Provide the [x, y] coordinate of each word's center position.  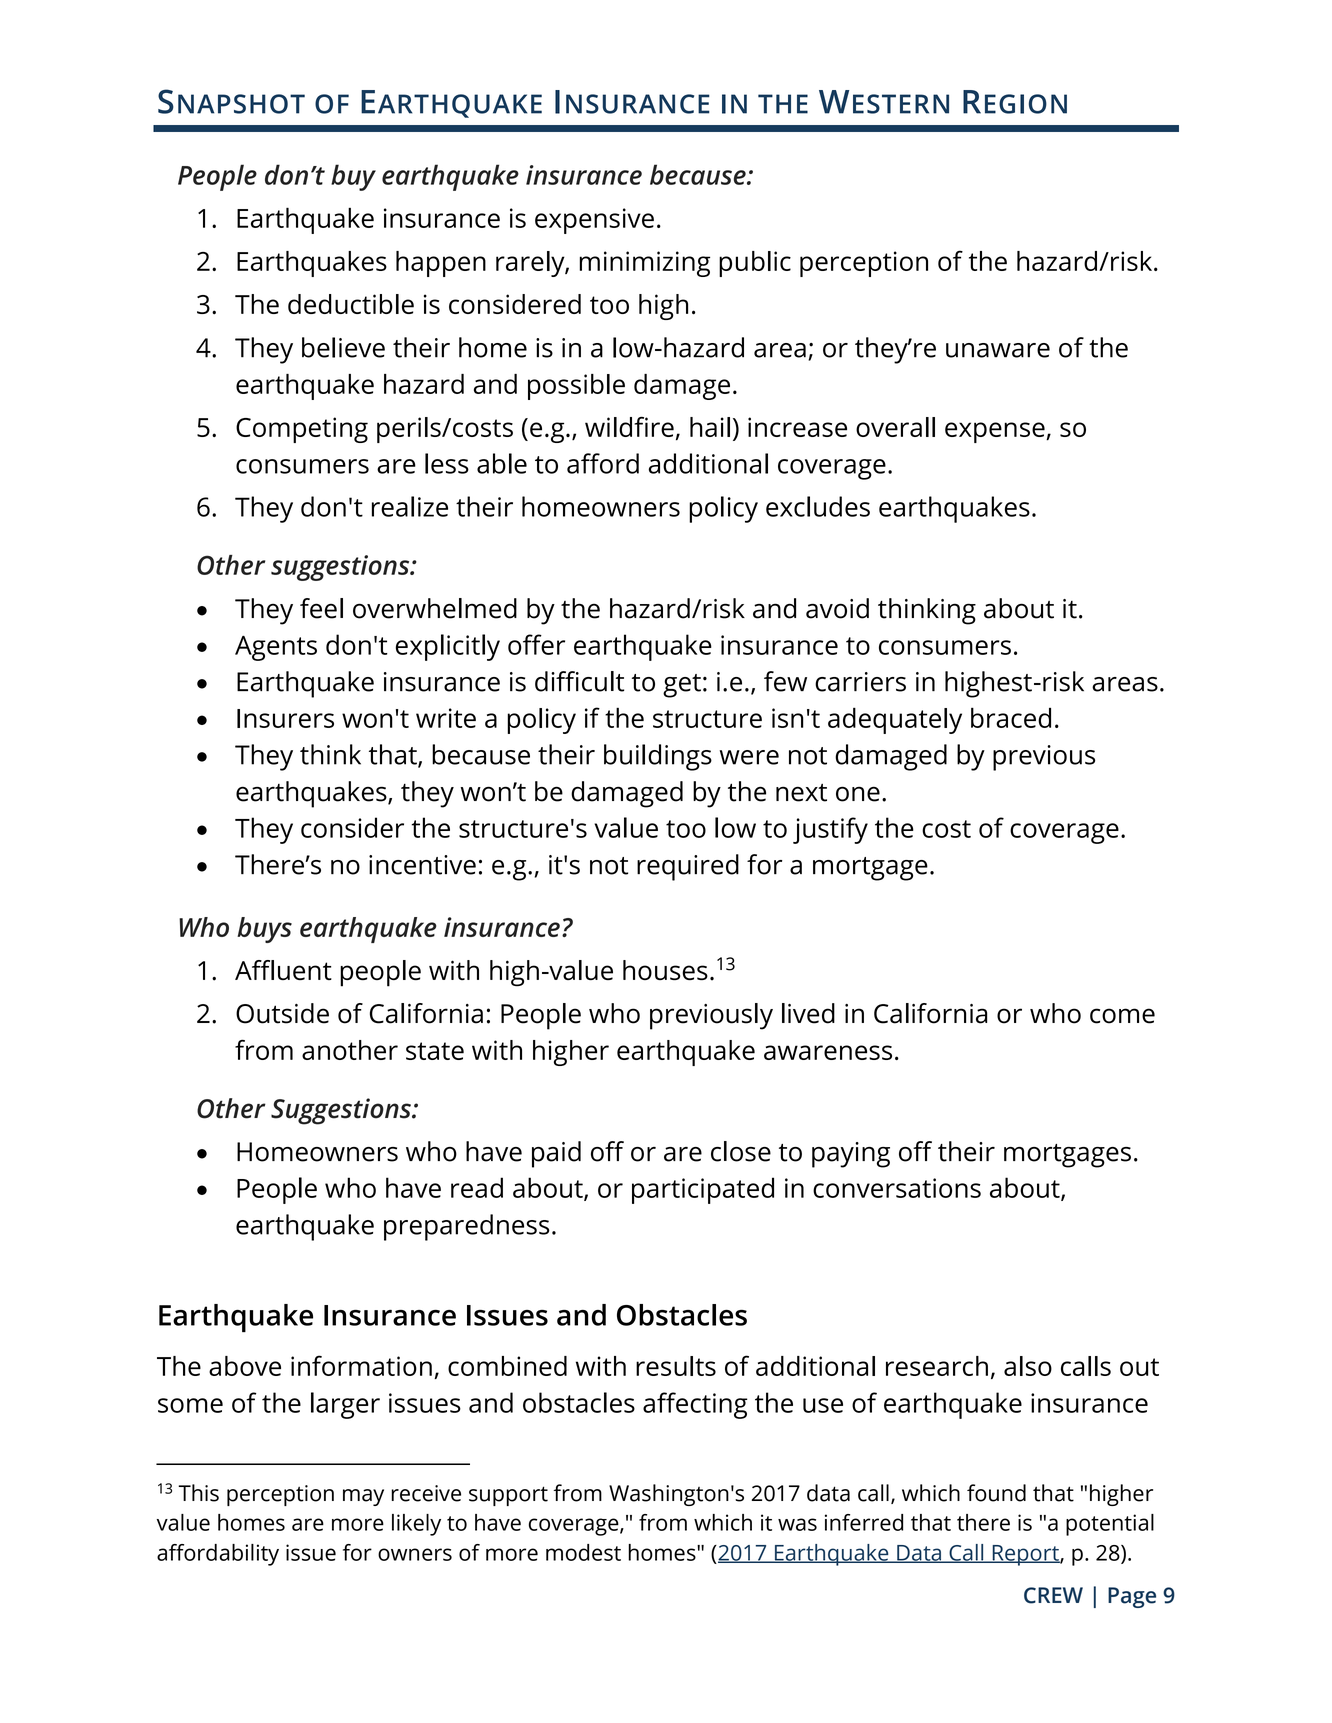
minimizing [645, 264]
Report [1025, 1555]
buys [264, 930]
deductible [351, 304]
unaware [998, 350]
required [688, 867]
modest [583, 1552]
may [363, 1497]
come [1122, 1016]
